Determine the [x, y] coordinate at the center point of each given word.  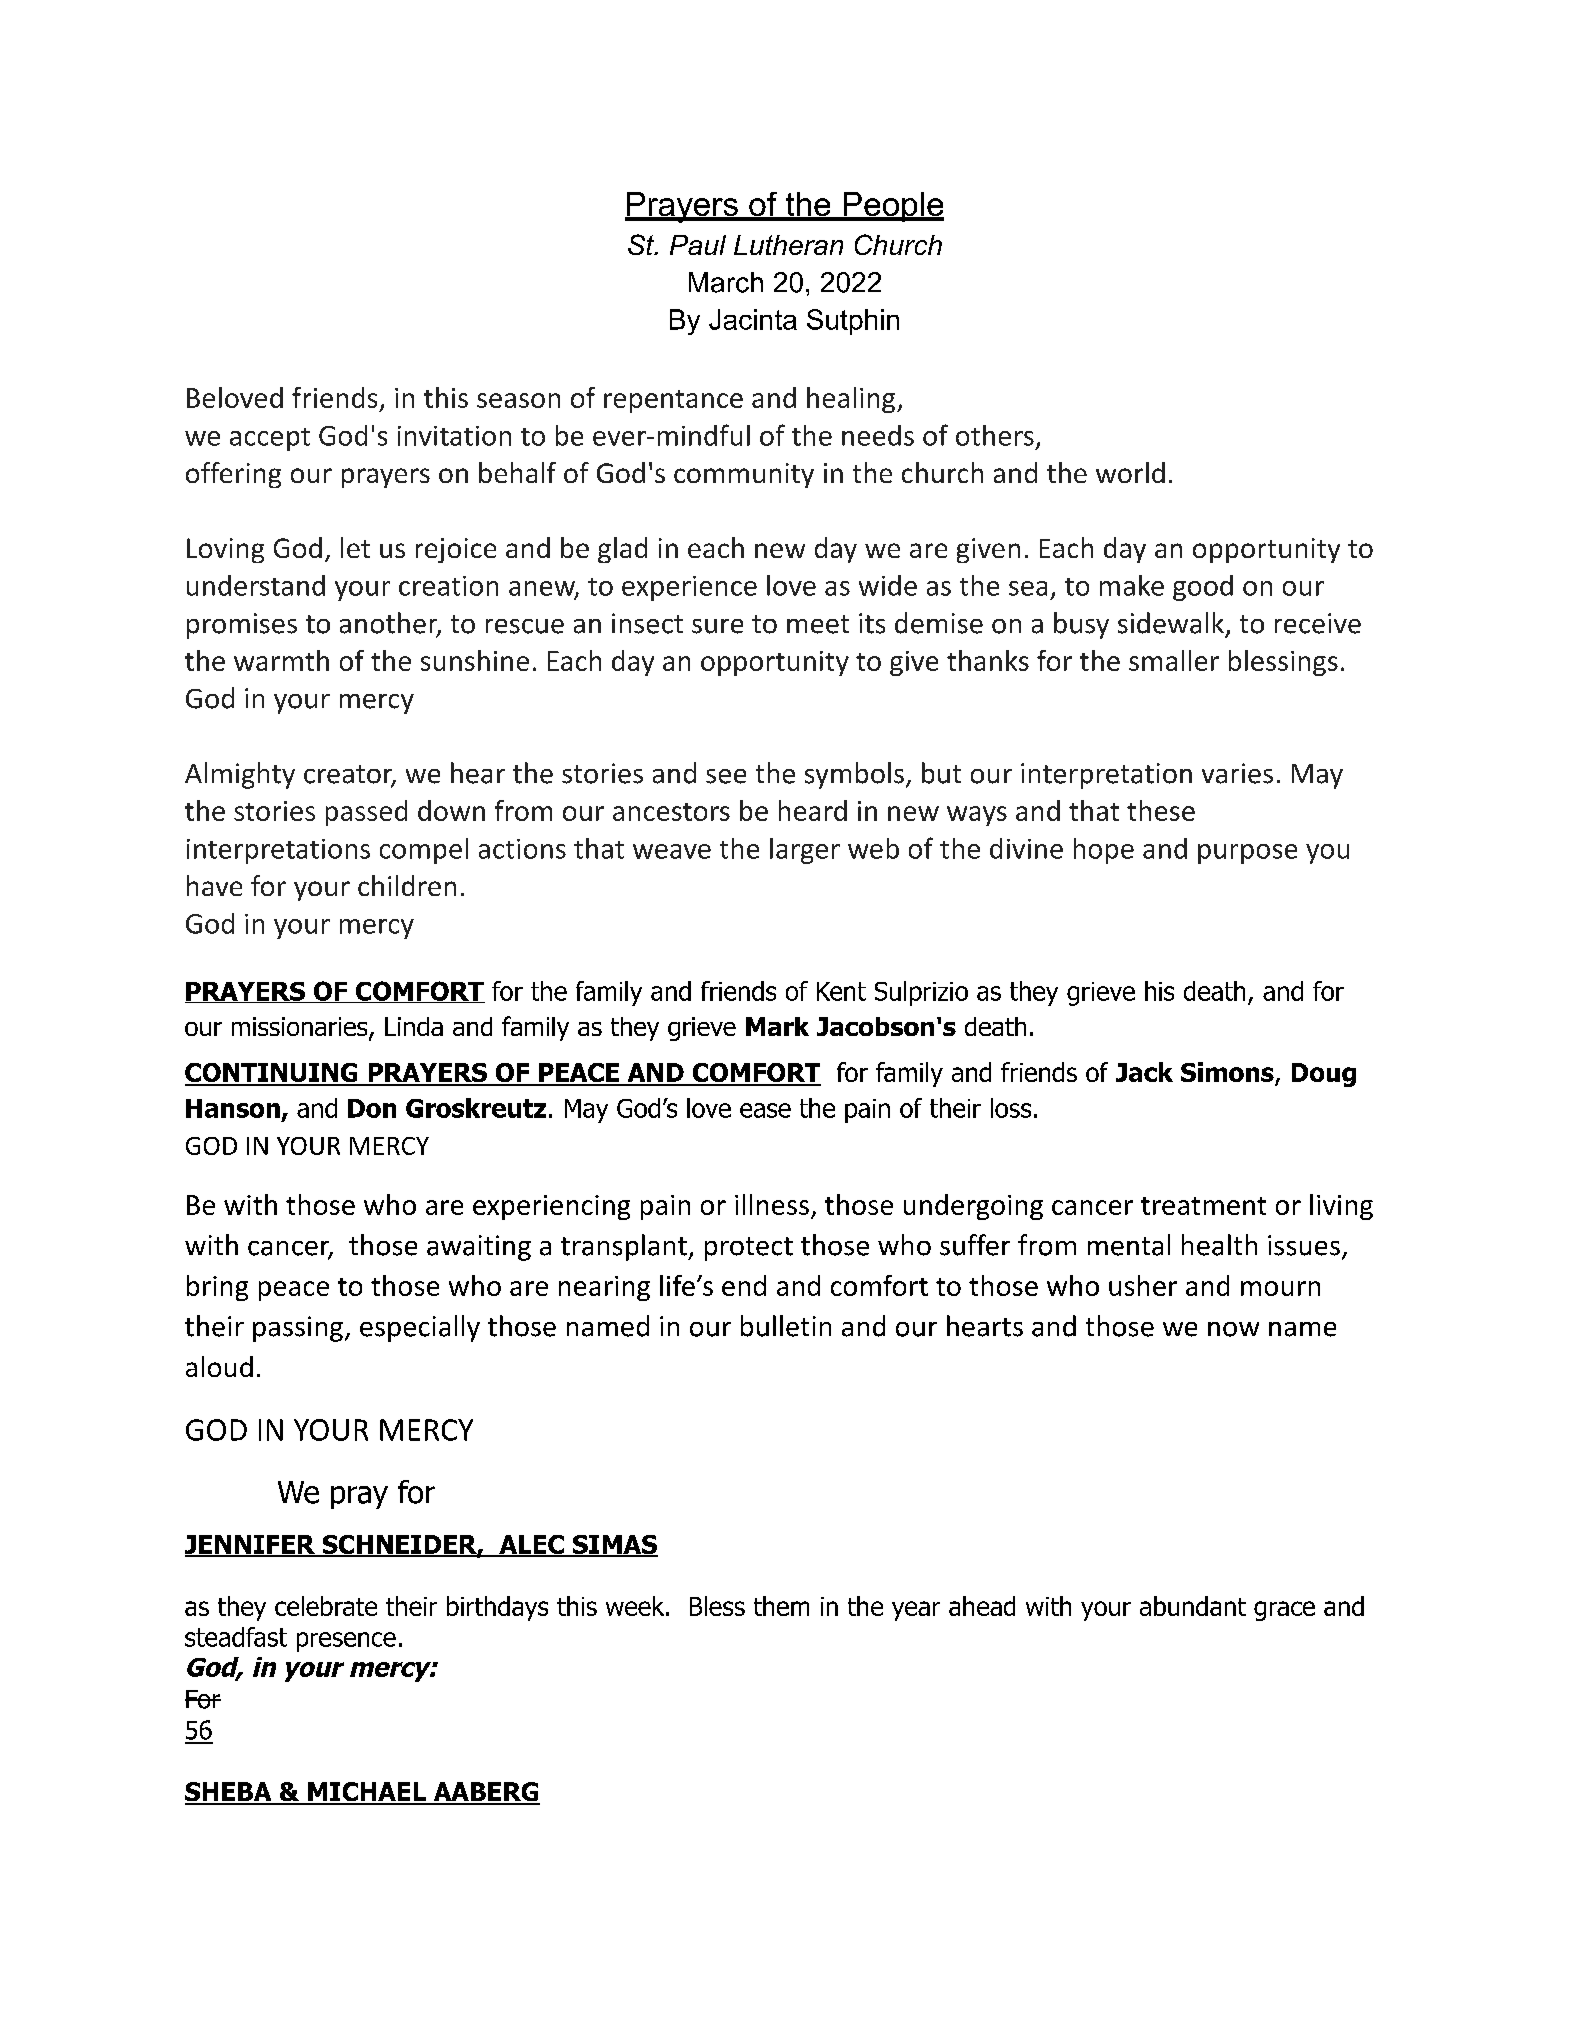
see [726, 776]
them [781, 1606]
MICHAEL [367, 1793]
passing [298, 1329]
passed [366, 813]
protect [749, 1249]
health [1219, 1245]
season [518, 400]
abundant [1193, 1606]
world [1130, 472]
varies [1237, 773]
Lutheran [788, 245]
